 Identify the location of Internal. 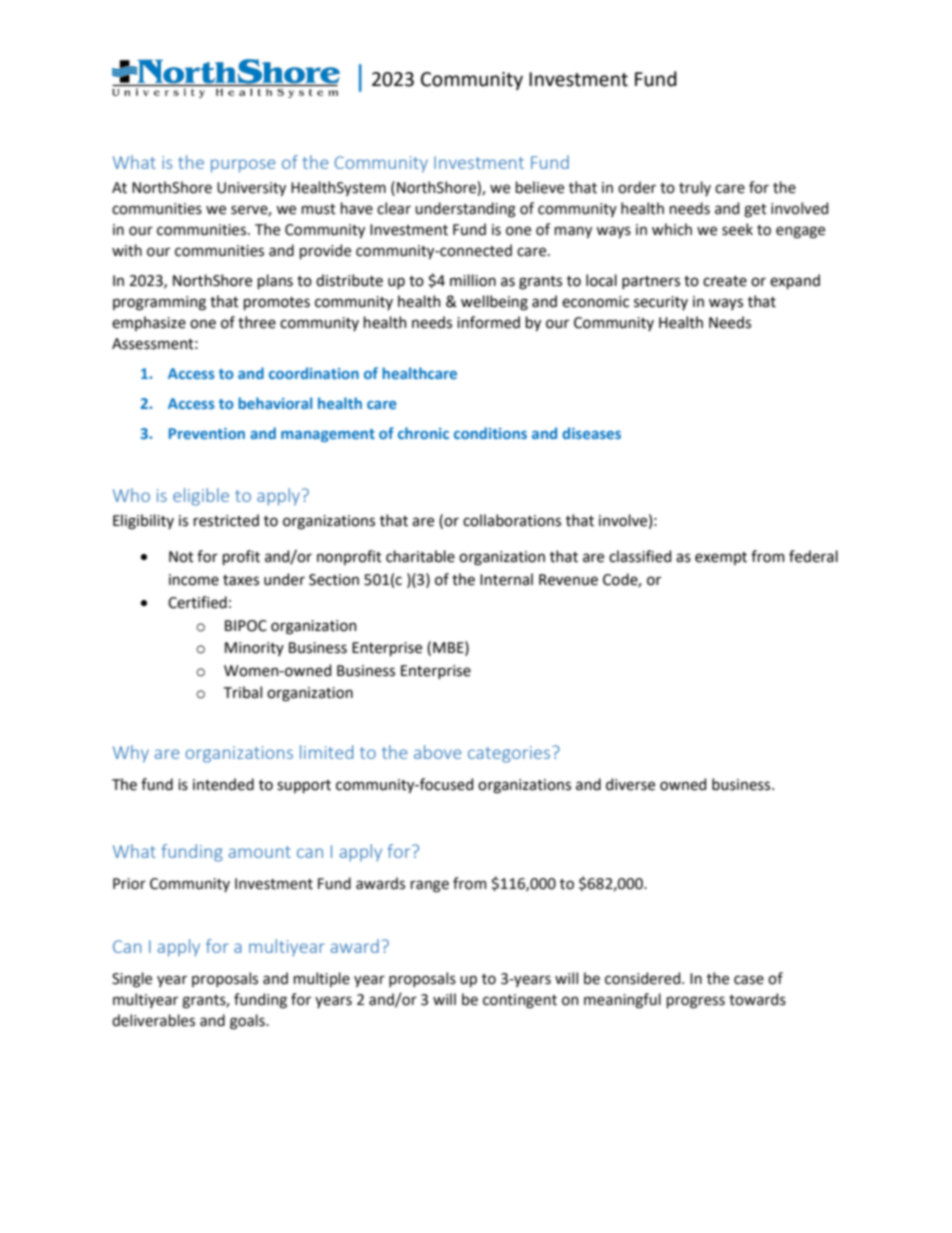
(506, 579).
